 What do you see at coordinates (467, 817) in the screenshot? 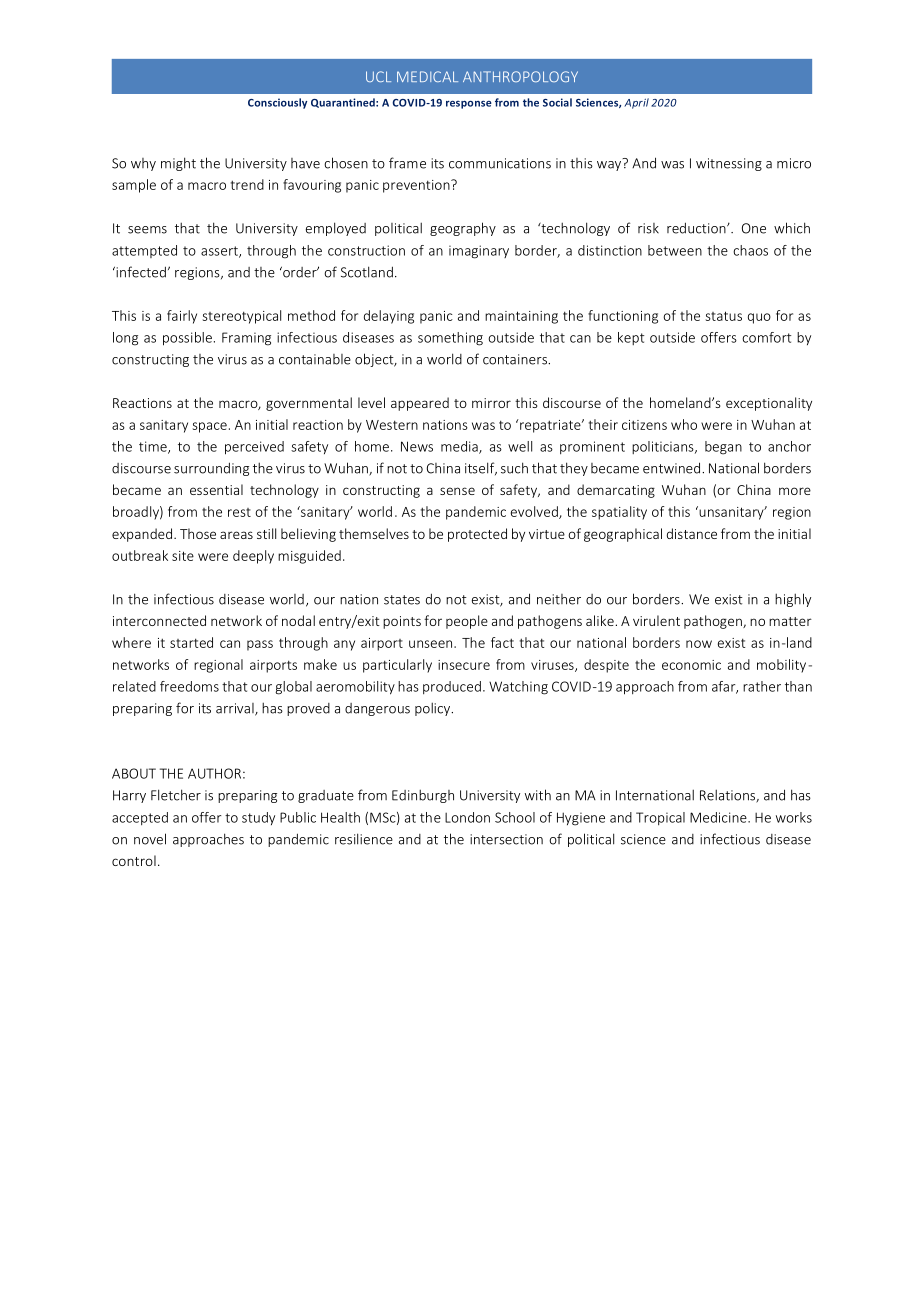
I see `London` at bounding box center [467, 817].
